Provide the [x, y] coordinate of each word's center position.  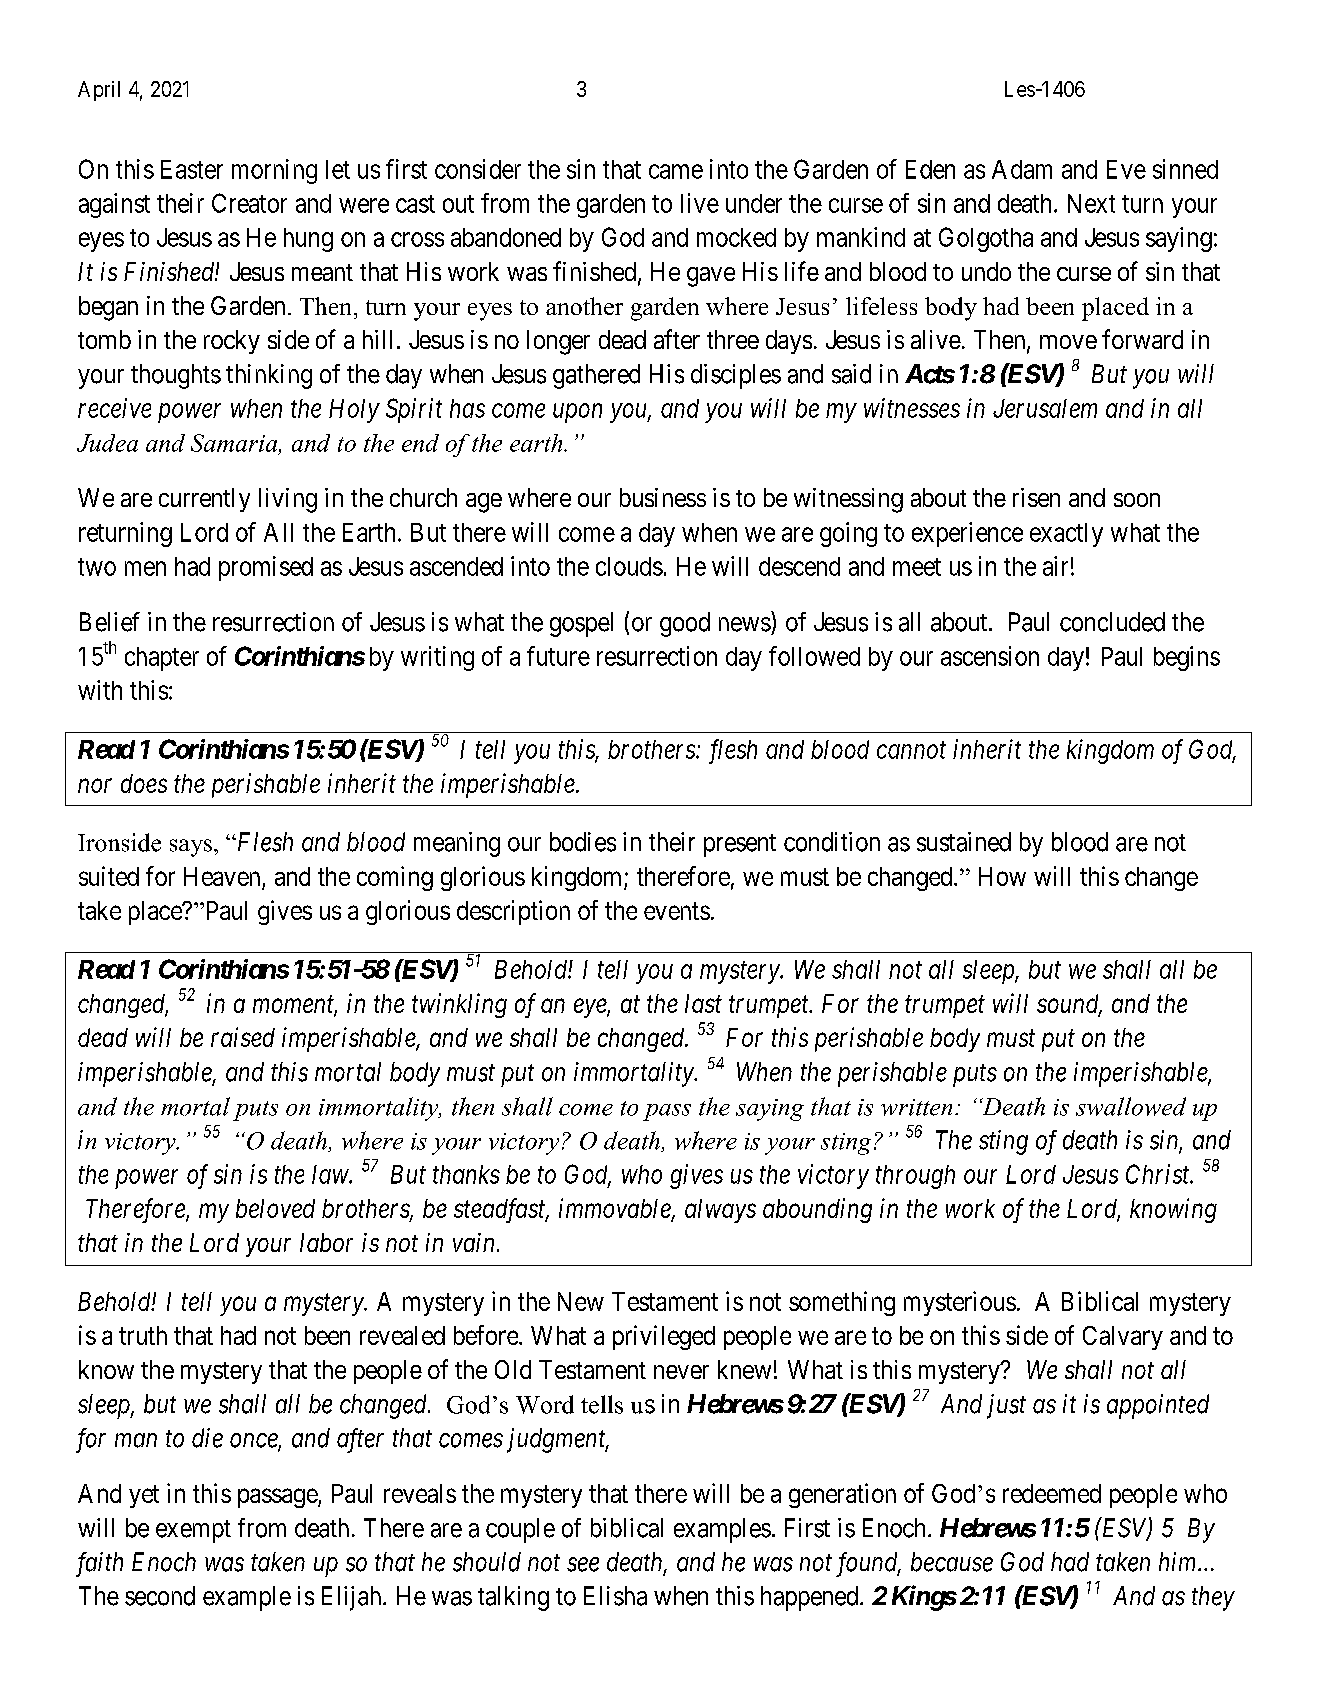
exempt [193, 1531]
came [676, 171]
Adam [1022, 169]
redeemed [1052, 1493]
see [583, 1564]
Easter [192, 169]
